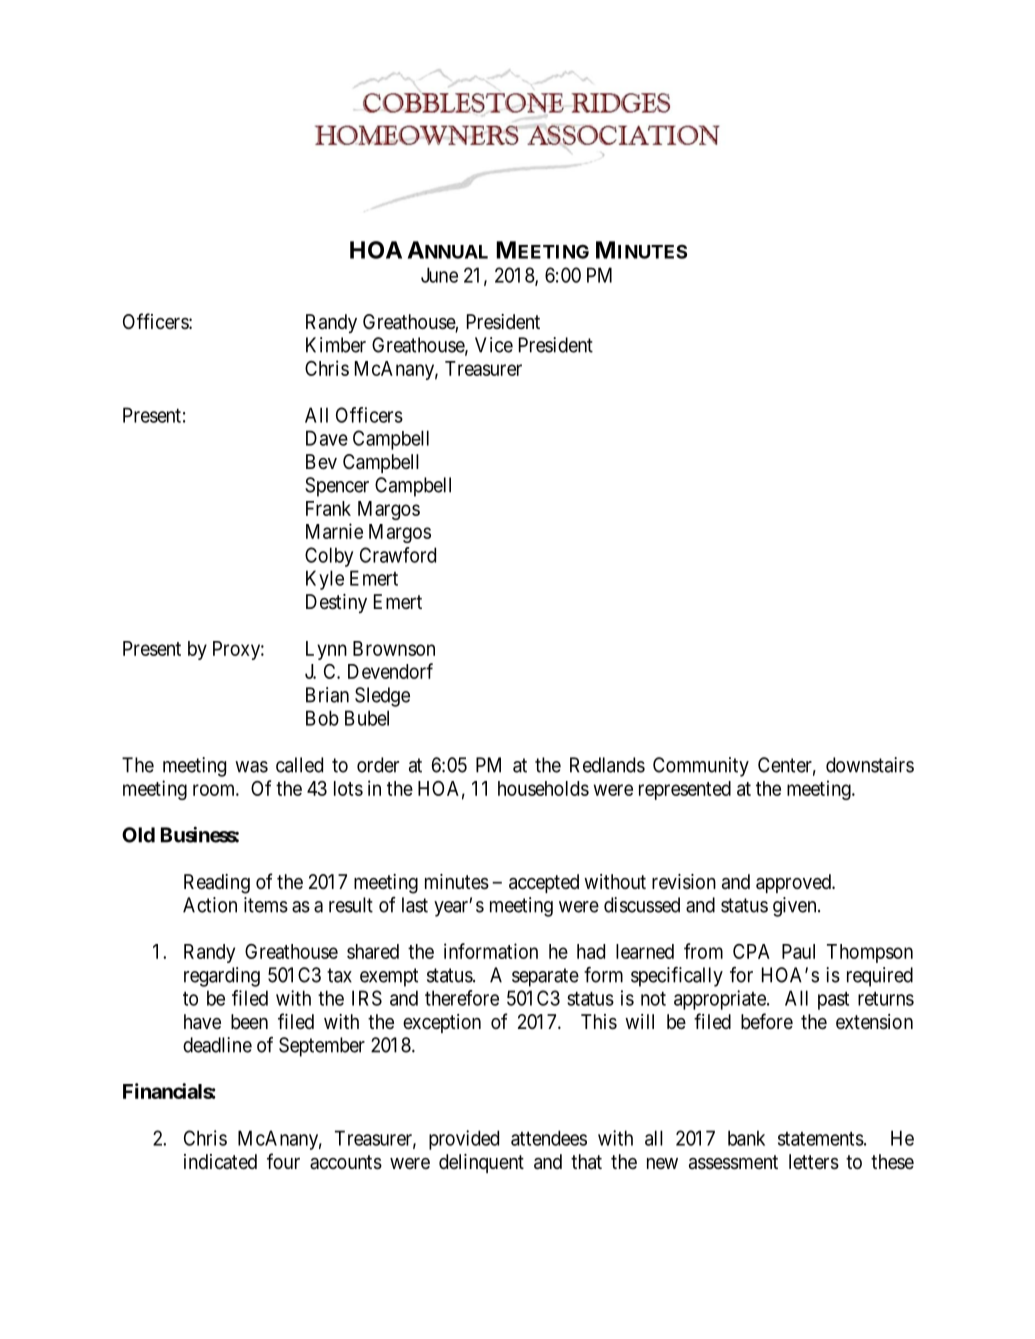 The width and height of the screenshot is (1035, 1339). Describe the element at coordinates (439, 275) in the screenshot. I see `June` at that location.
